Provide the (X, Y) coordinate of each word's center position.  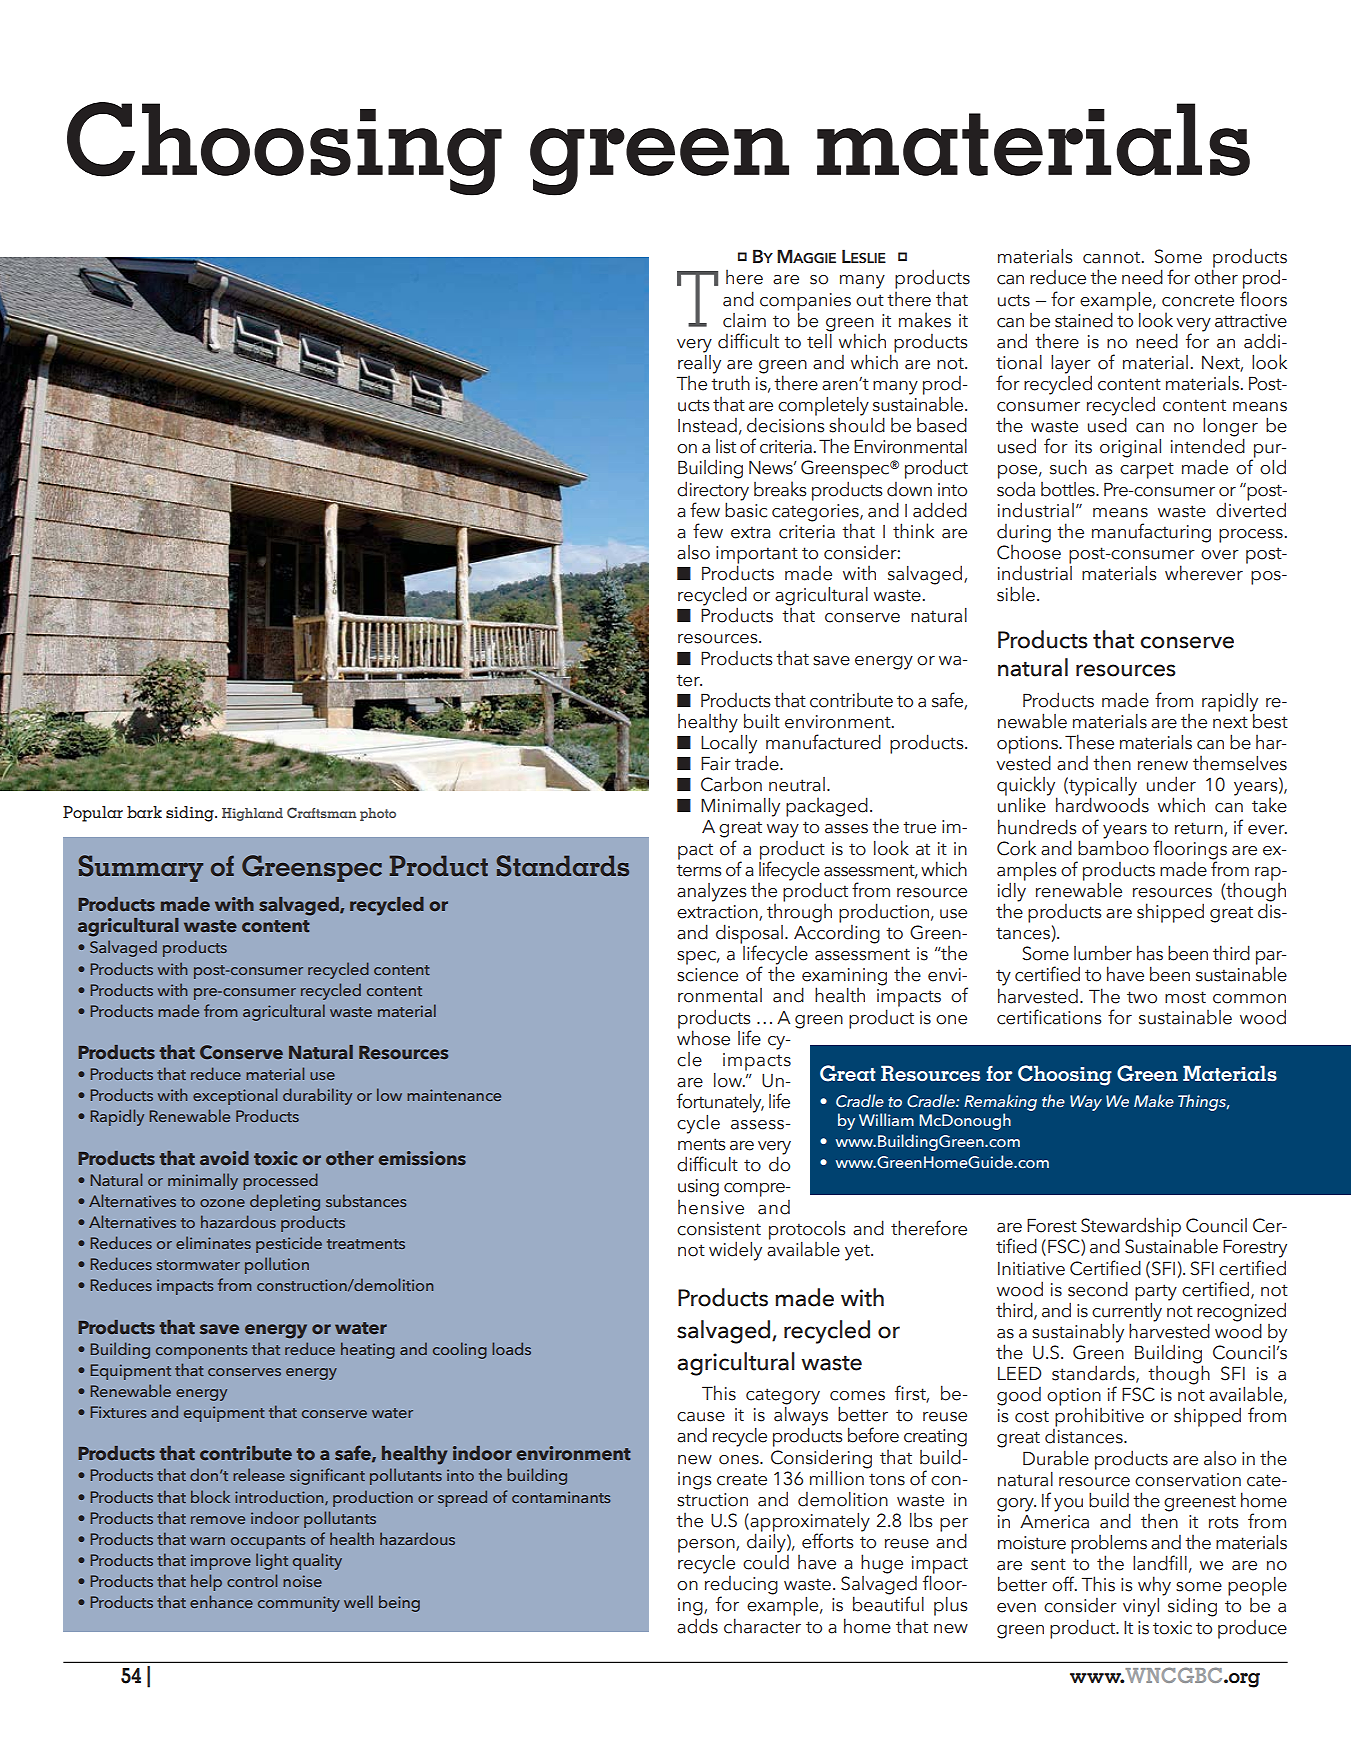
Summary (141, 868)
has (1150, 953)
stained (1084, 320)
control (252, 1580)
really (699, 363)
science (707, 975)
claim (744, 320)
